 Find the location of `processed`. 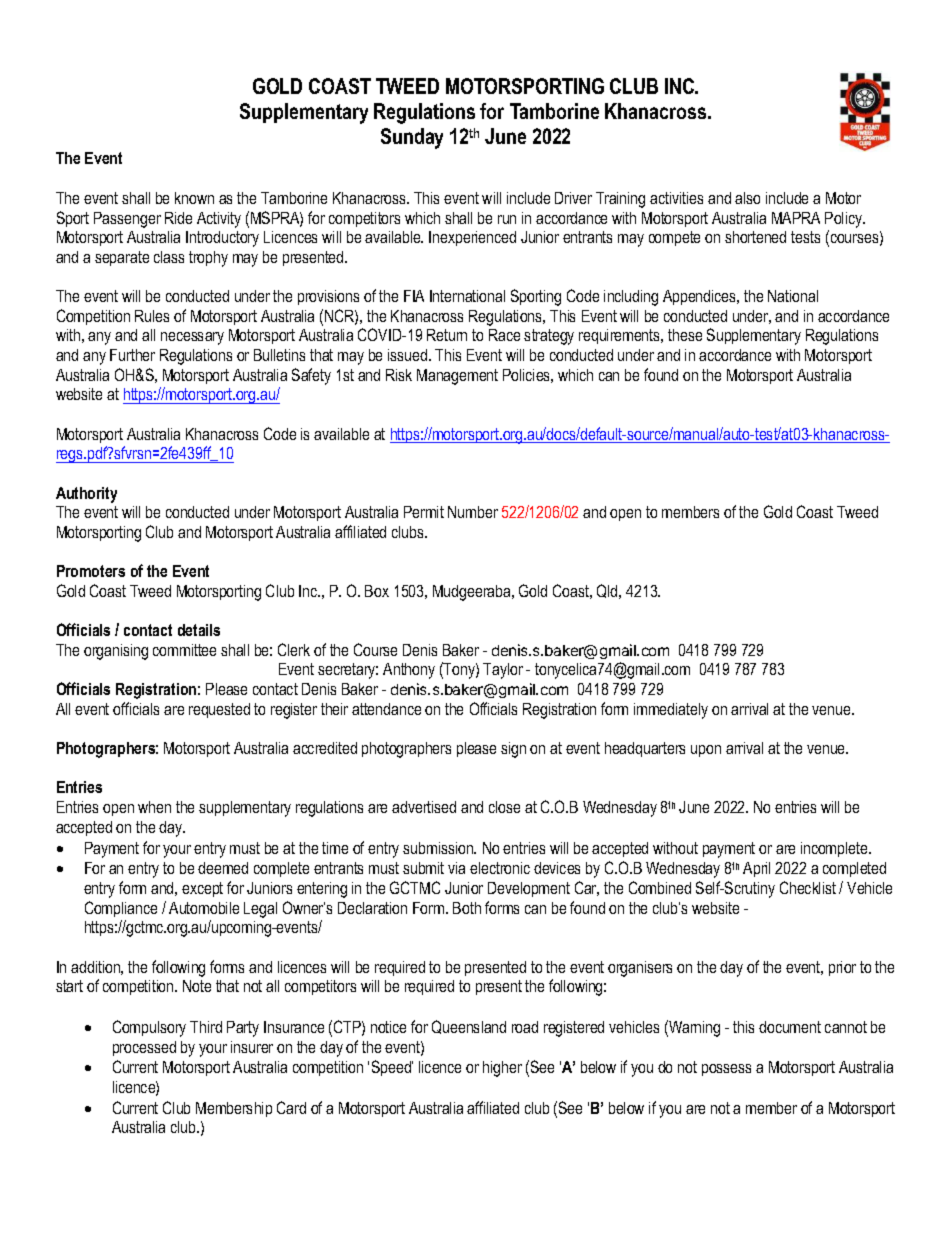

processed is located at coordinates (144, 1048).
